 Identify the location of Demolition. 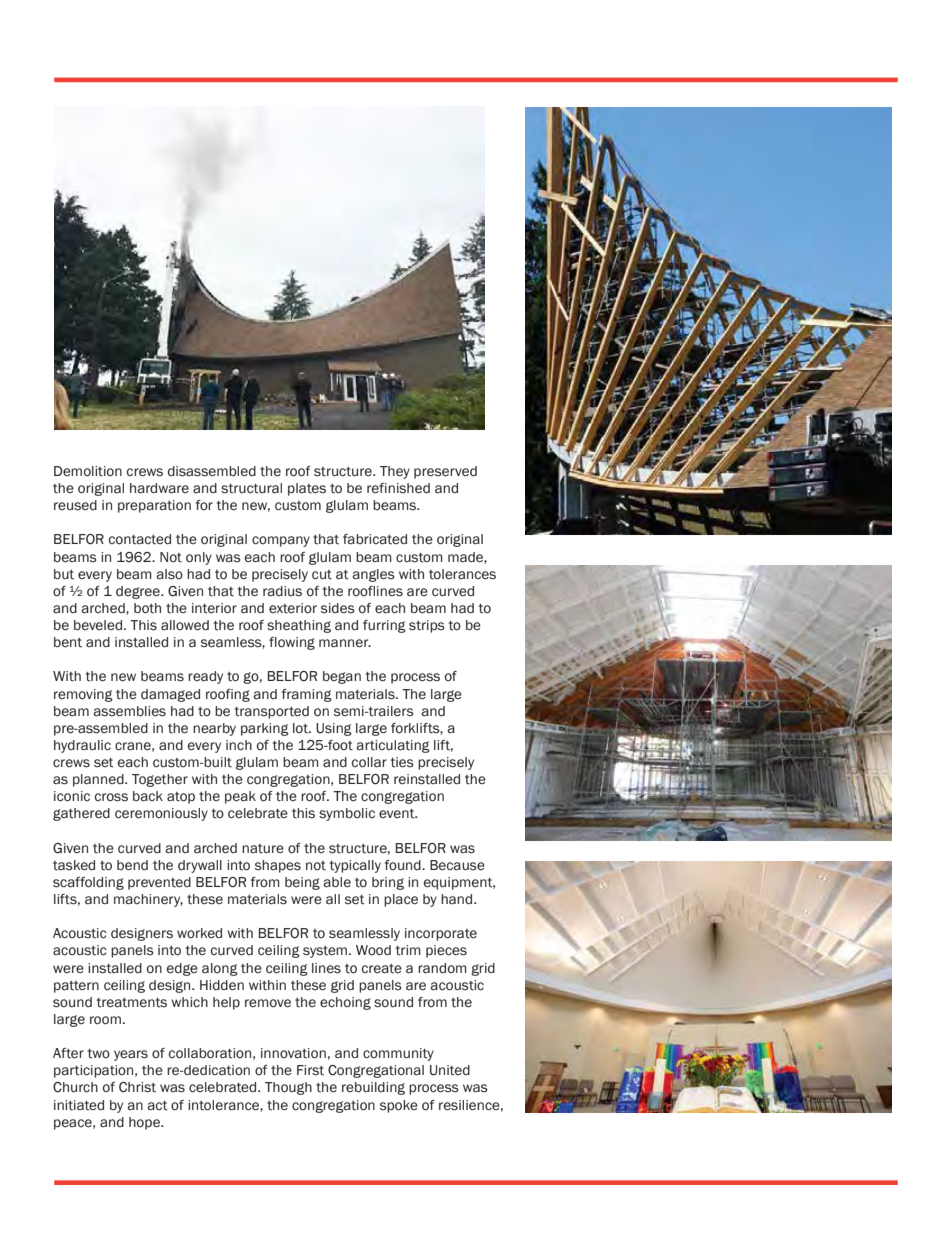
(88, 471).
